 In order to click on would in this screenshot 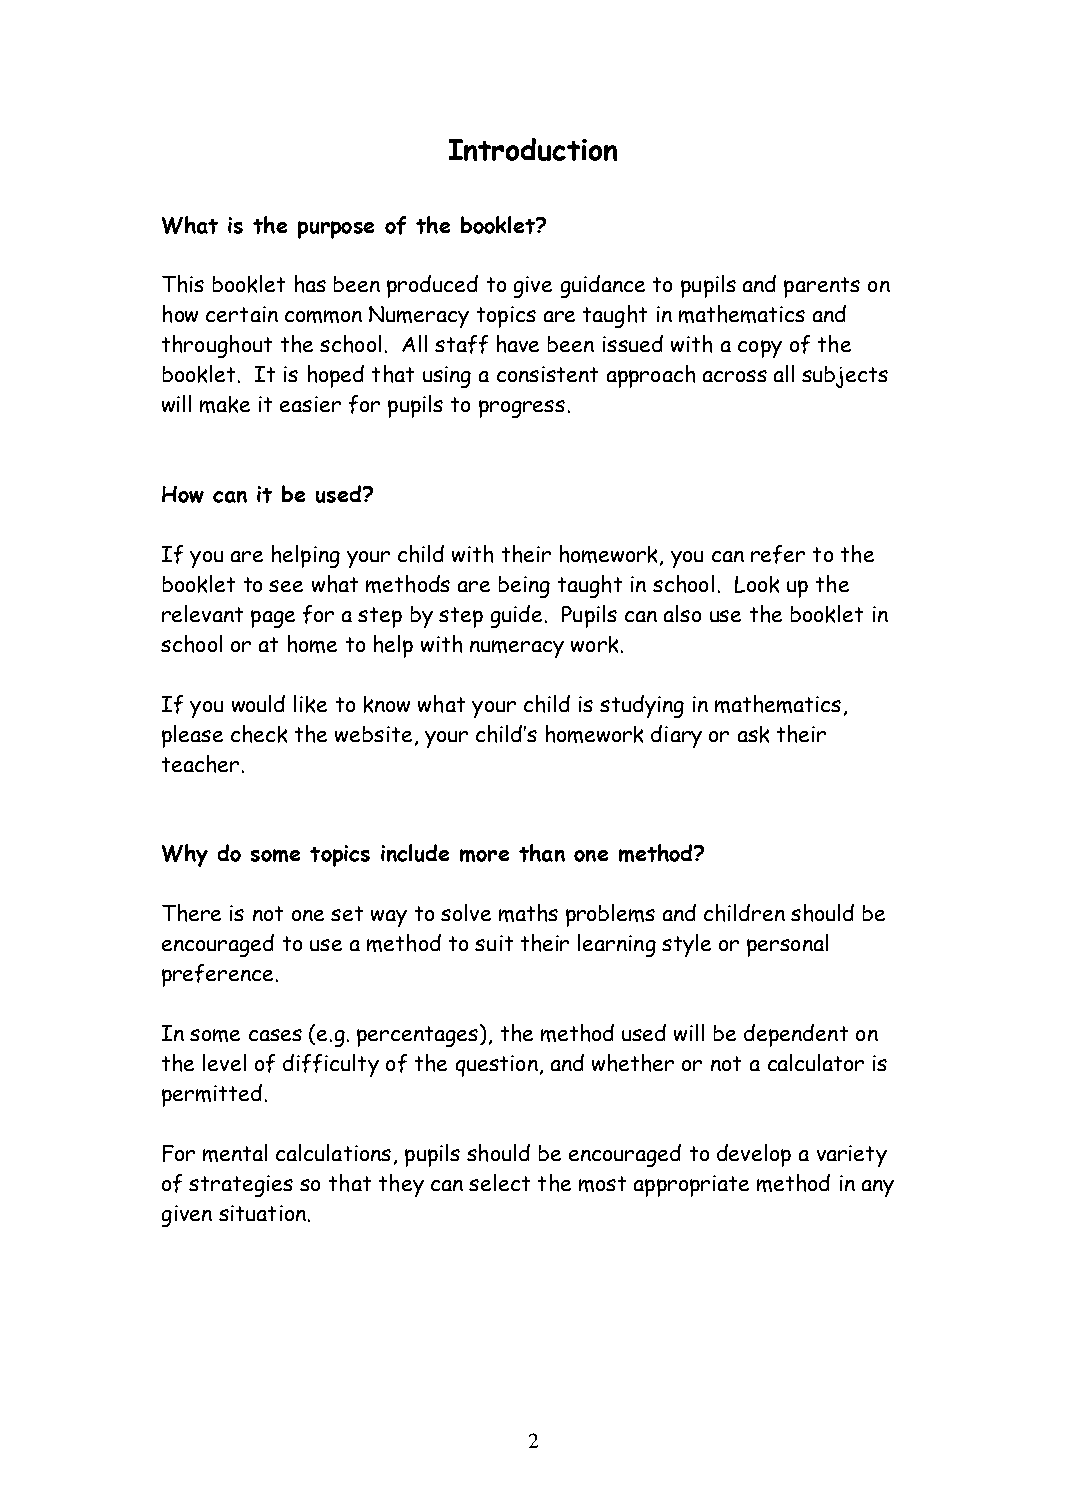, I will do `click(258, 703)`.
